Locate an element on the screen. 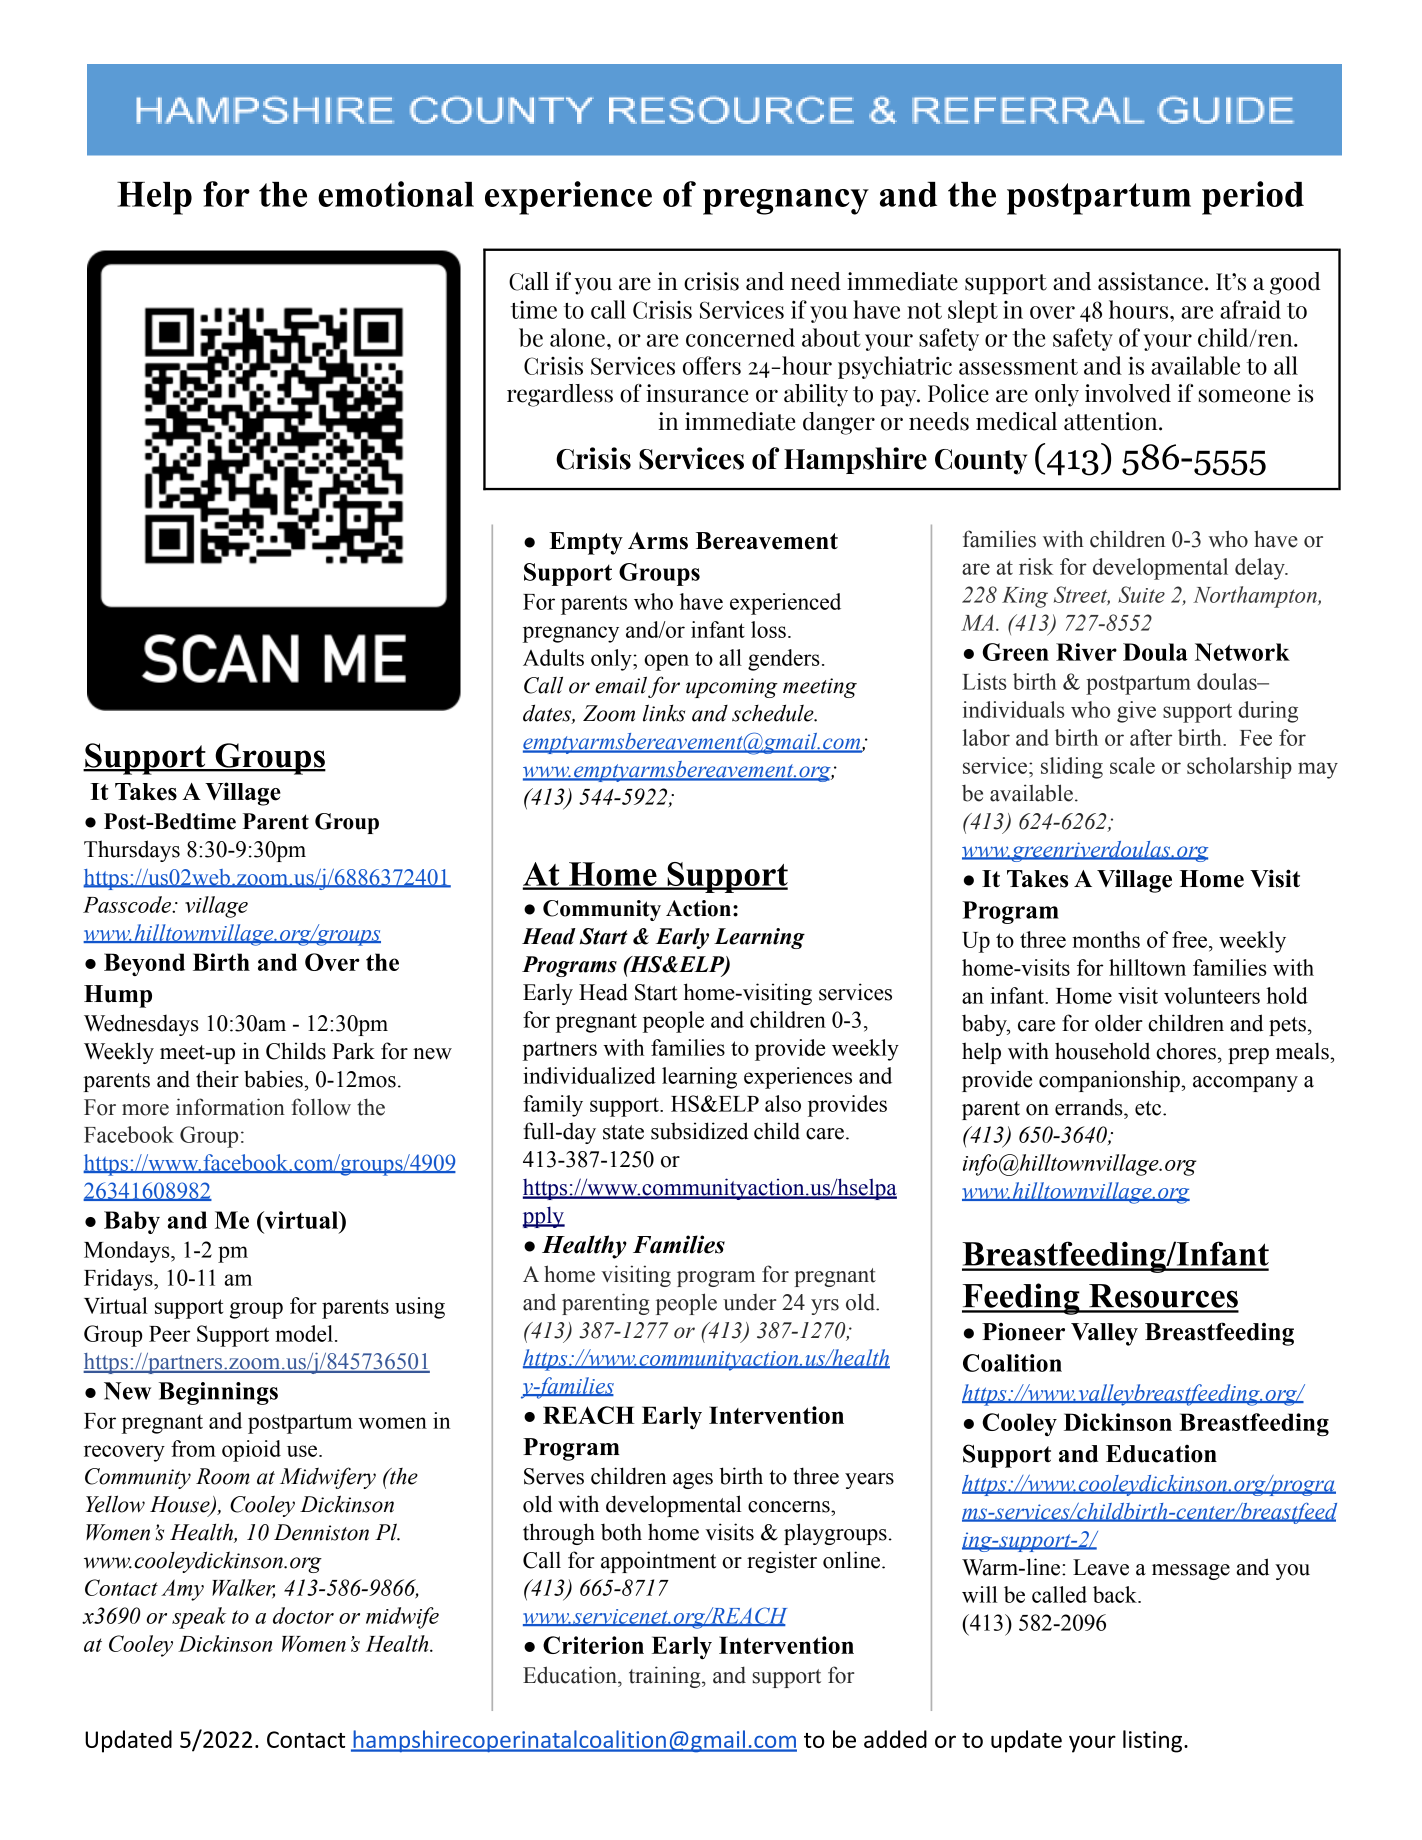  individualized is located at coordinates (589, 1075).
